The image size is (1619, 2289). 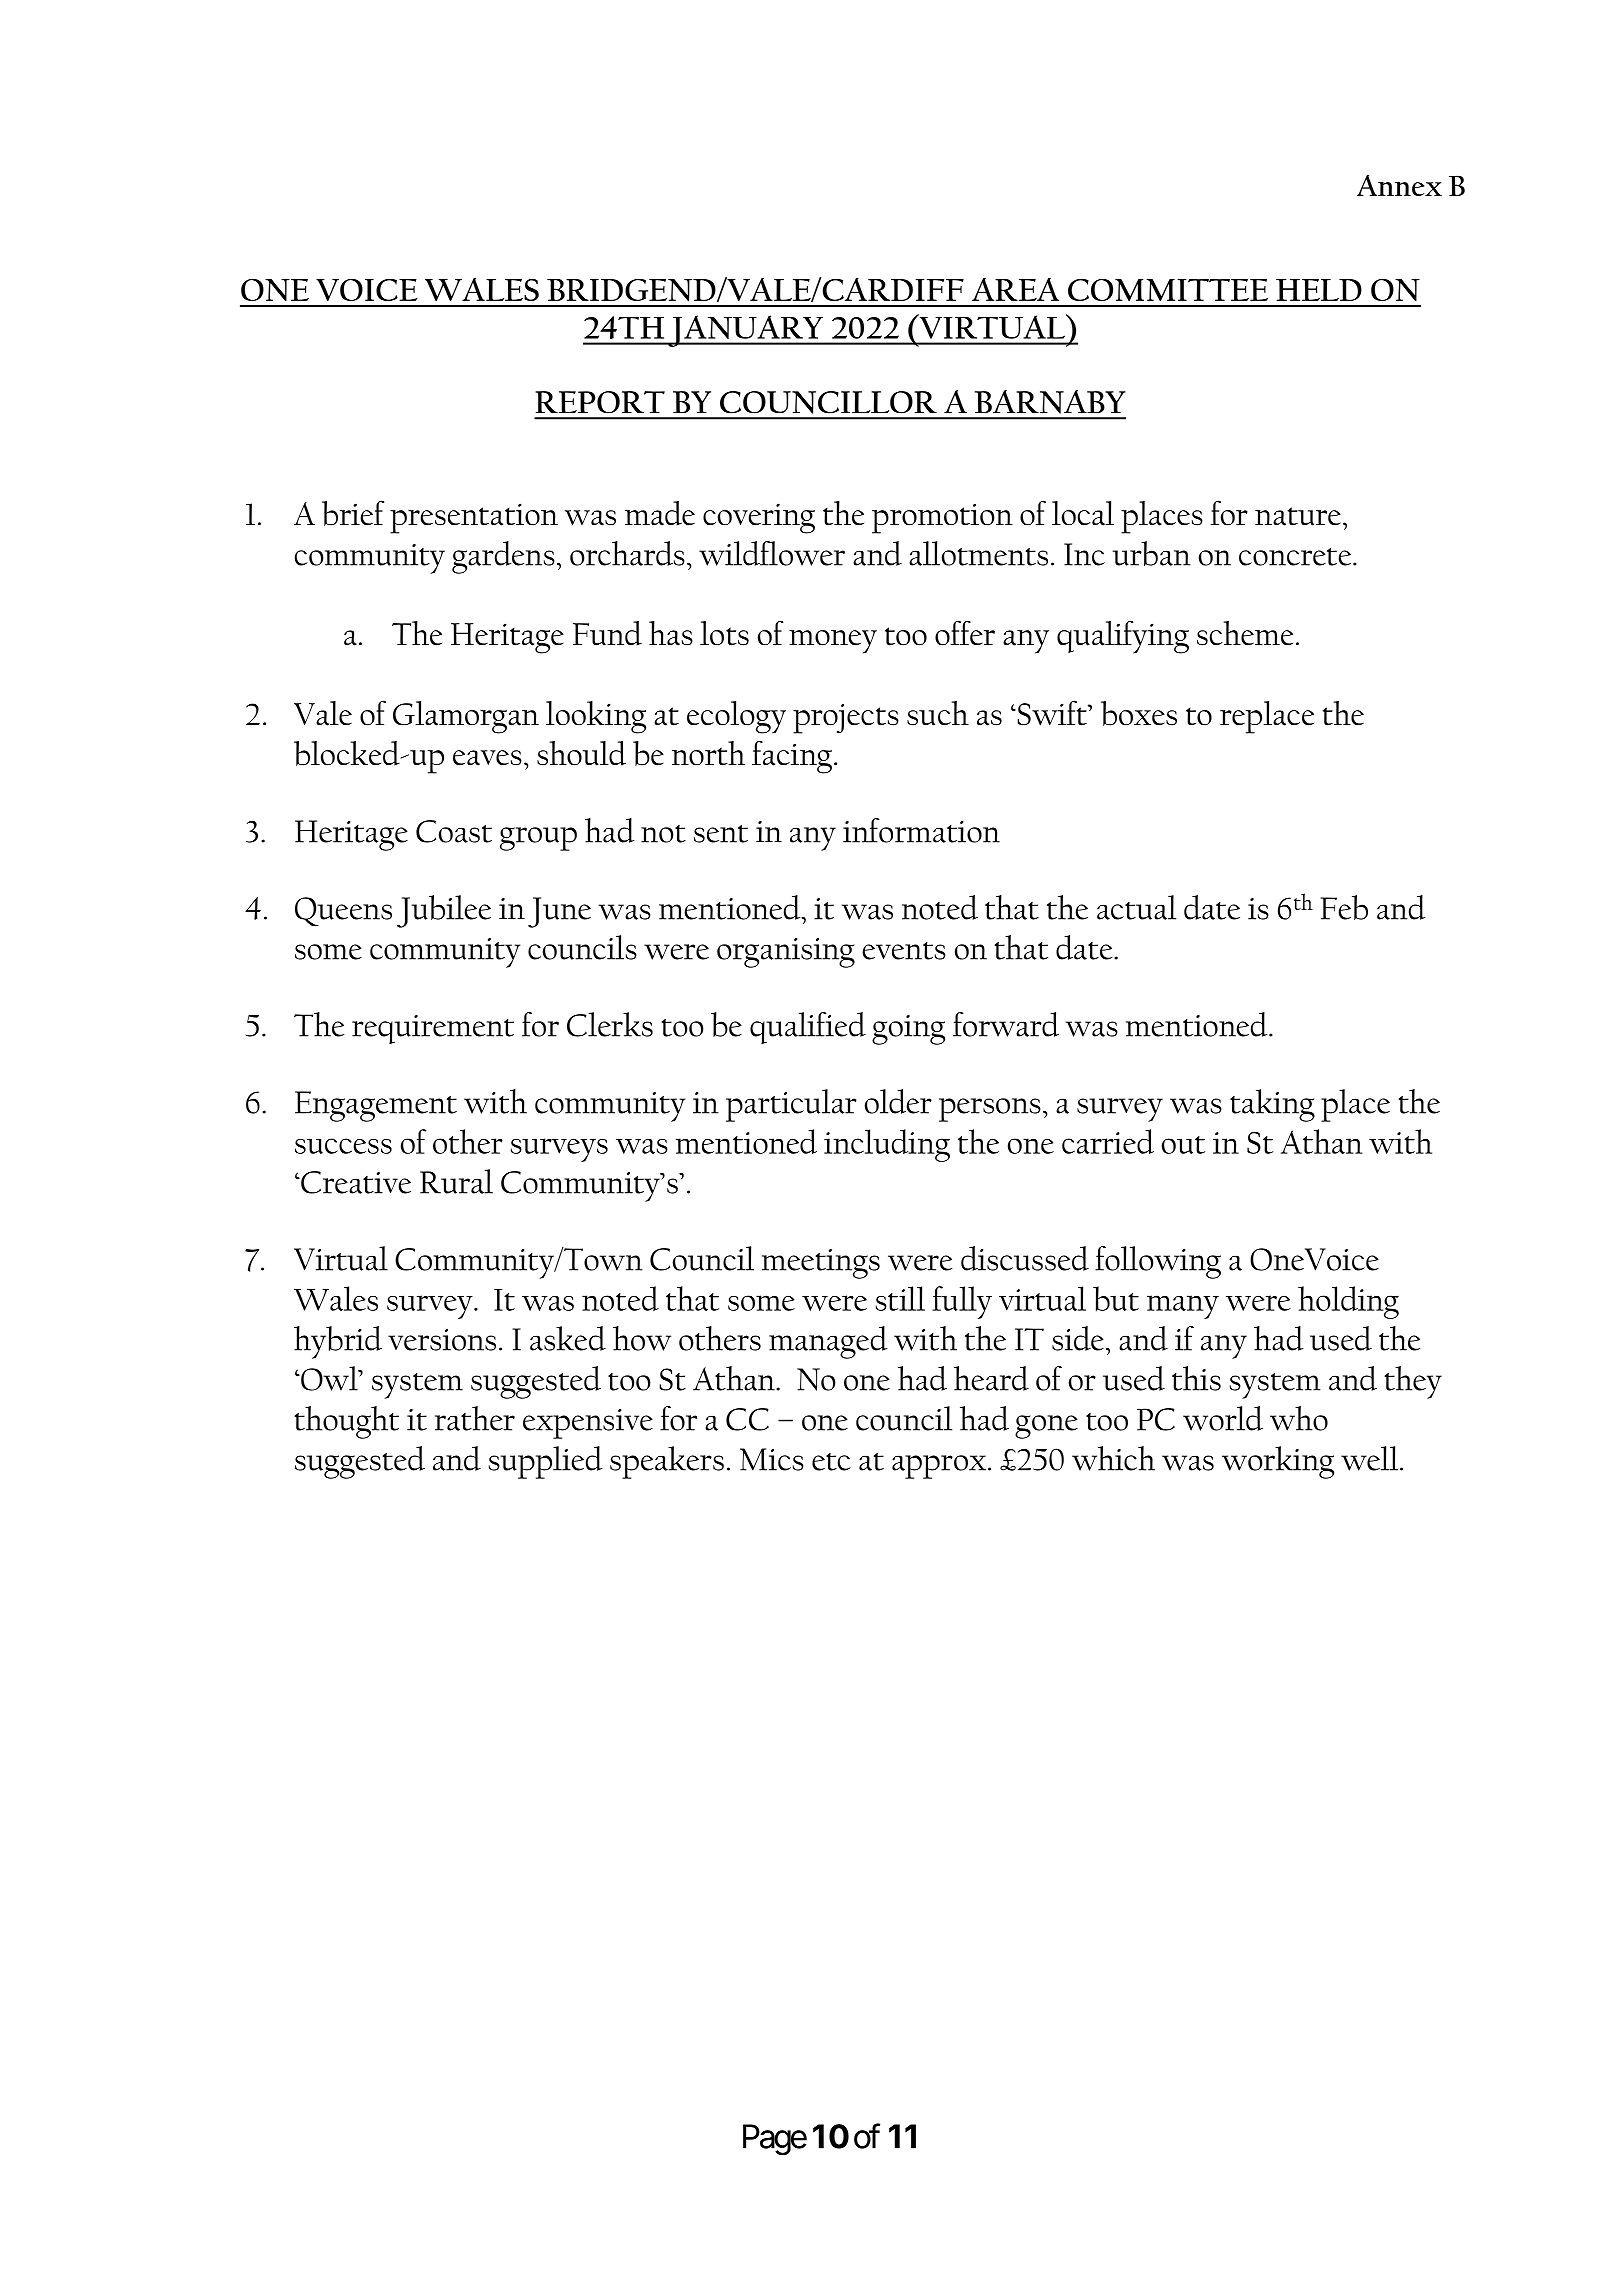 I want to click on rather, so click(x=475, y=1418).
